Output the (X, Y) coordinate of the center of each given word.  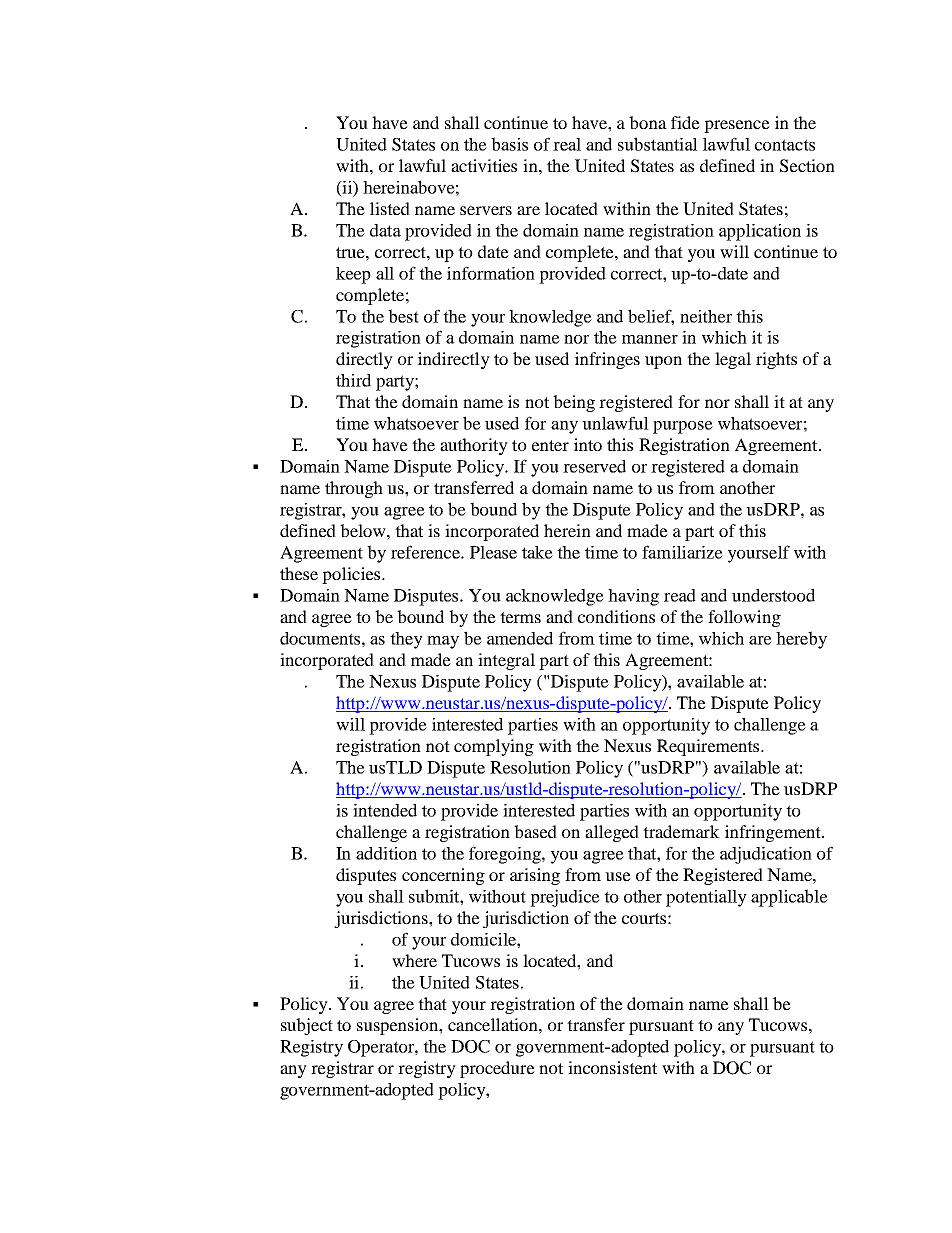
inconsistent (612, 1067)
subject (307, 1026)
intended (385, 810)
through (354, 489)
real (567, 144)
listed (390, 208)
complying (494, 747)
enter (550, 445)
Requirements (709, 747)
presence (737, 126)
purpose (683, 427)
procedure (497, 1069)
